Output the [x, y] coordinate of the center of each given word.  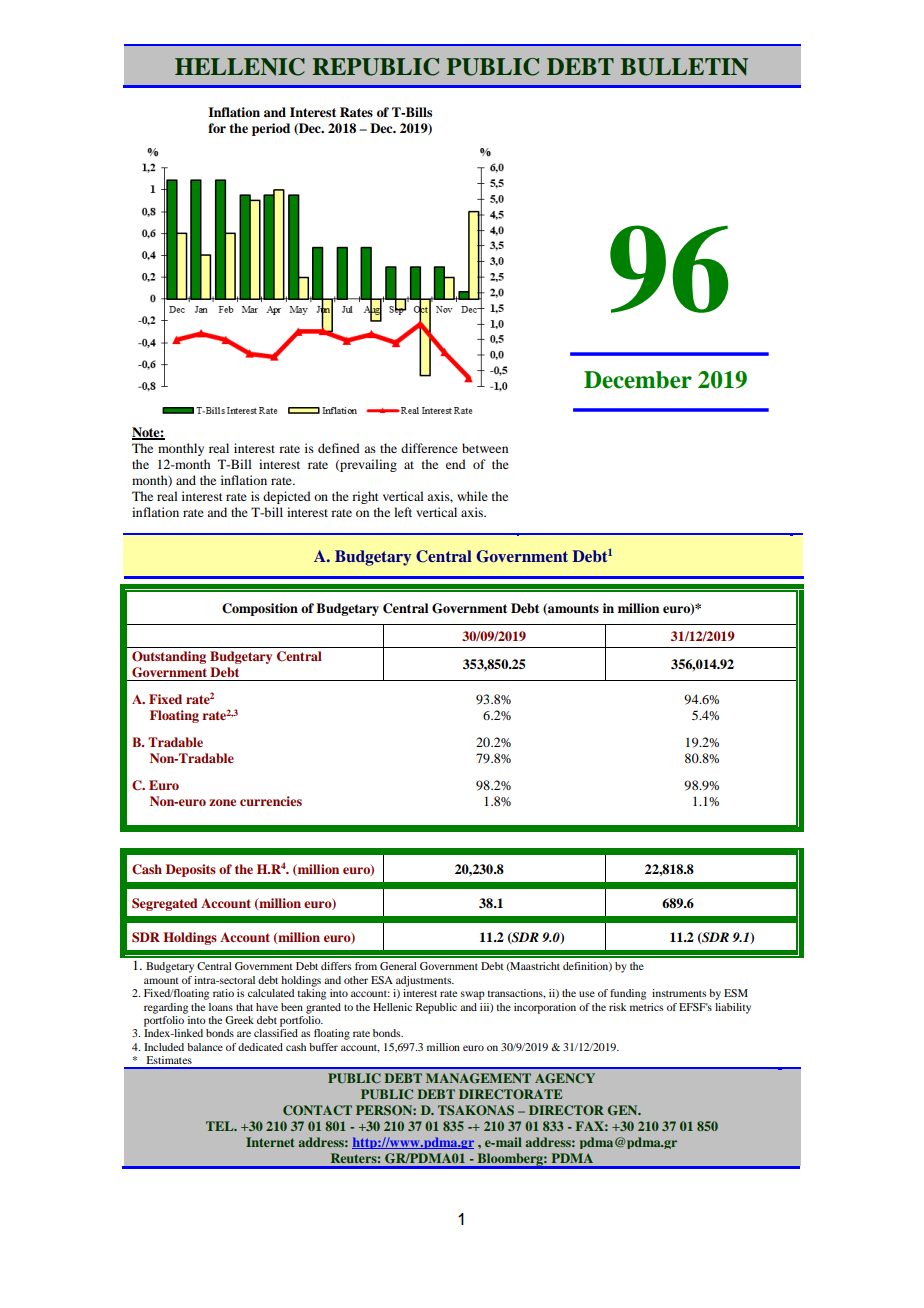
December [638, 380]
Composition [260, 609]
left [403, 512]
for [217, 128]
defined [339, 448]
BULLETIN [684, 67]
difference [429, 448]
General [398, 966]
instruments [679, 993]
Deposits [191, 870]
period [271, 129]
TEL [221, 1126]
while [472, 496]
